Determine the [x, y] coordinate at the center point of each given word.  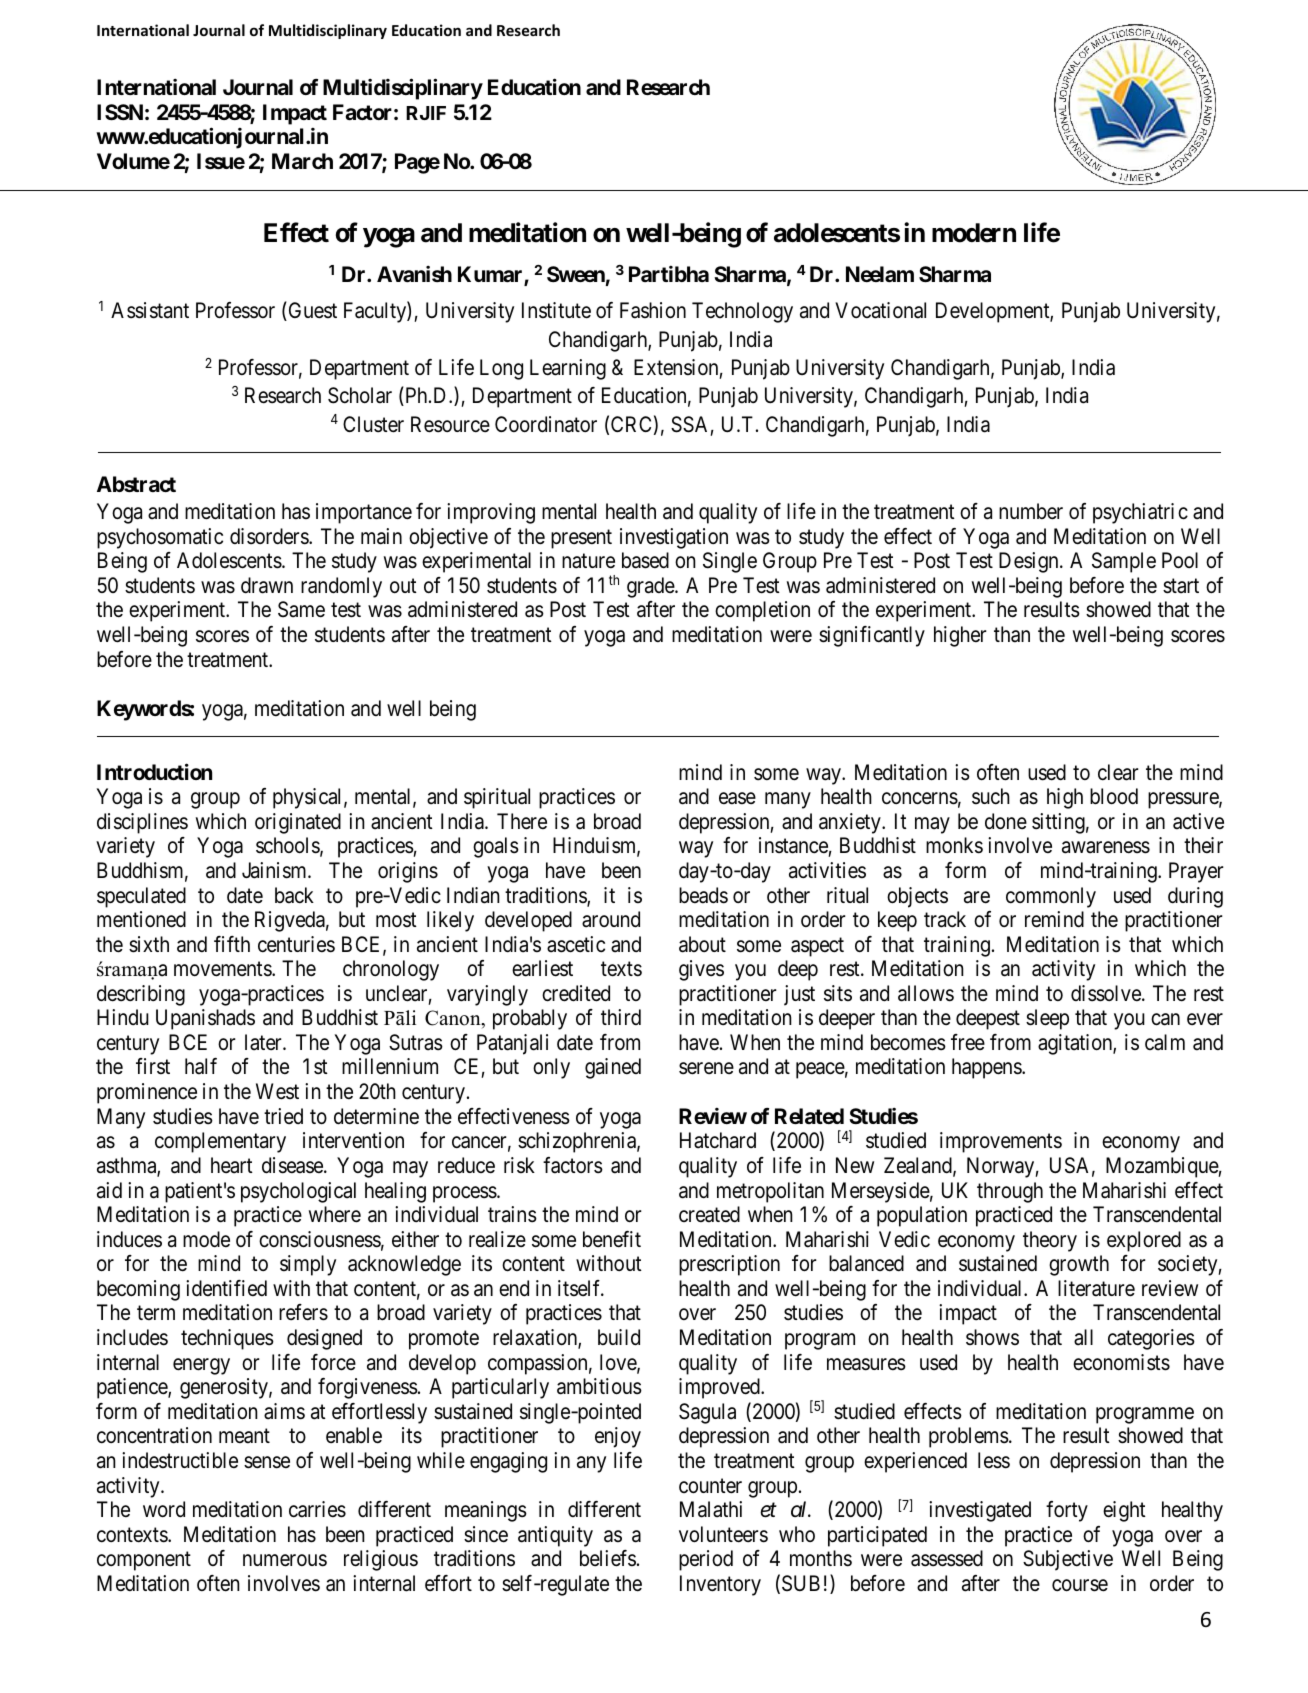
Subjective [1068, 1560]
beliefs [608, 1558]
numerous [285, 1560]
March [302, 161]
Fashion [653, 310]
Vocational [880, 310]
